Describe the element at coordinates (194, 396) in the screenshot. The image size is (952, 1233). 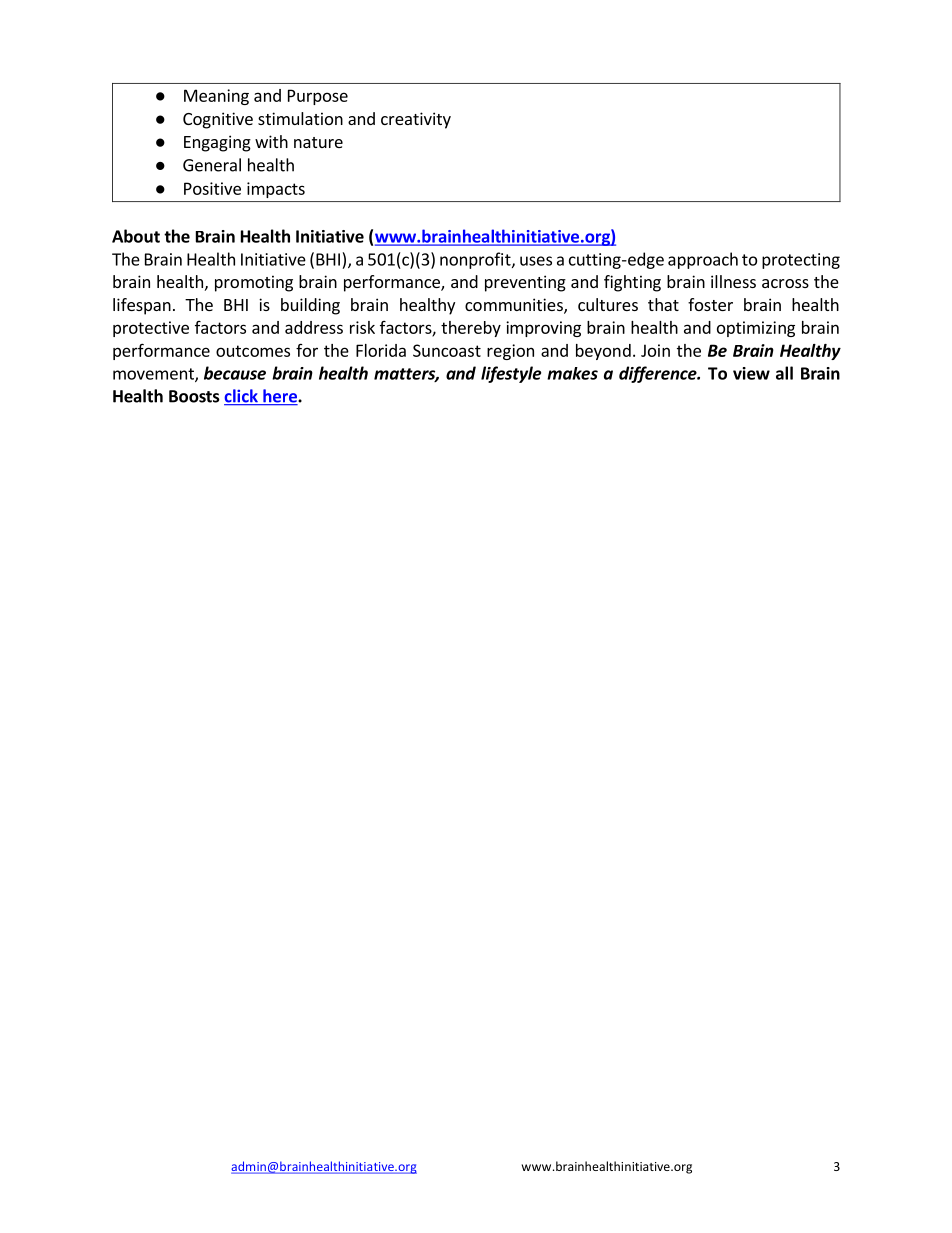
I see `Boosts` at that location.
